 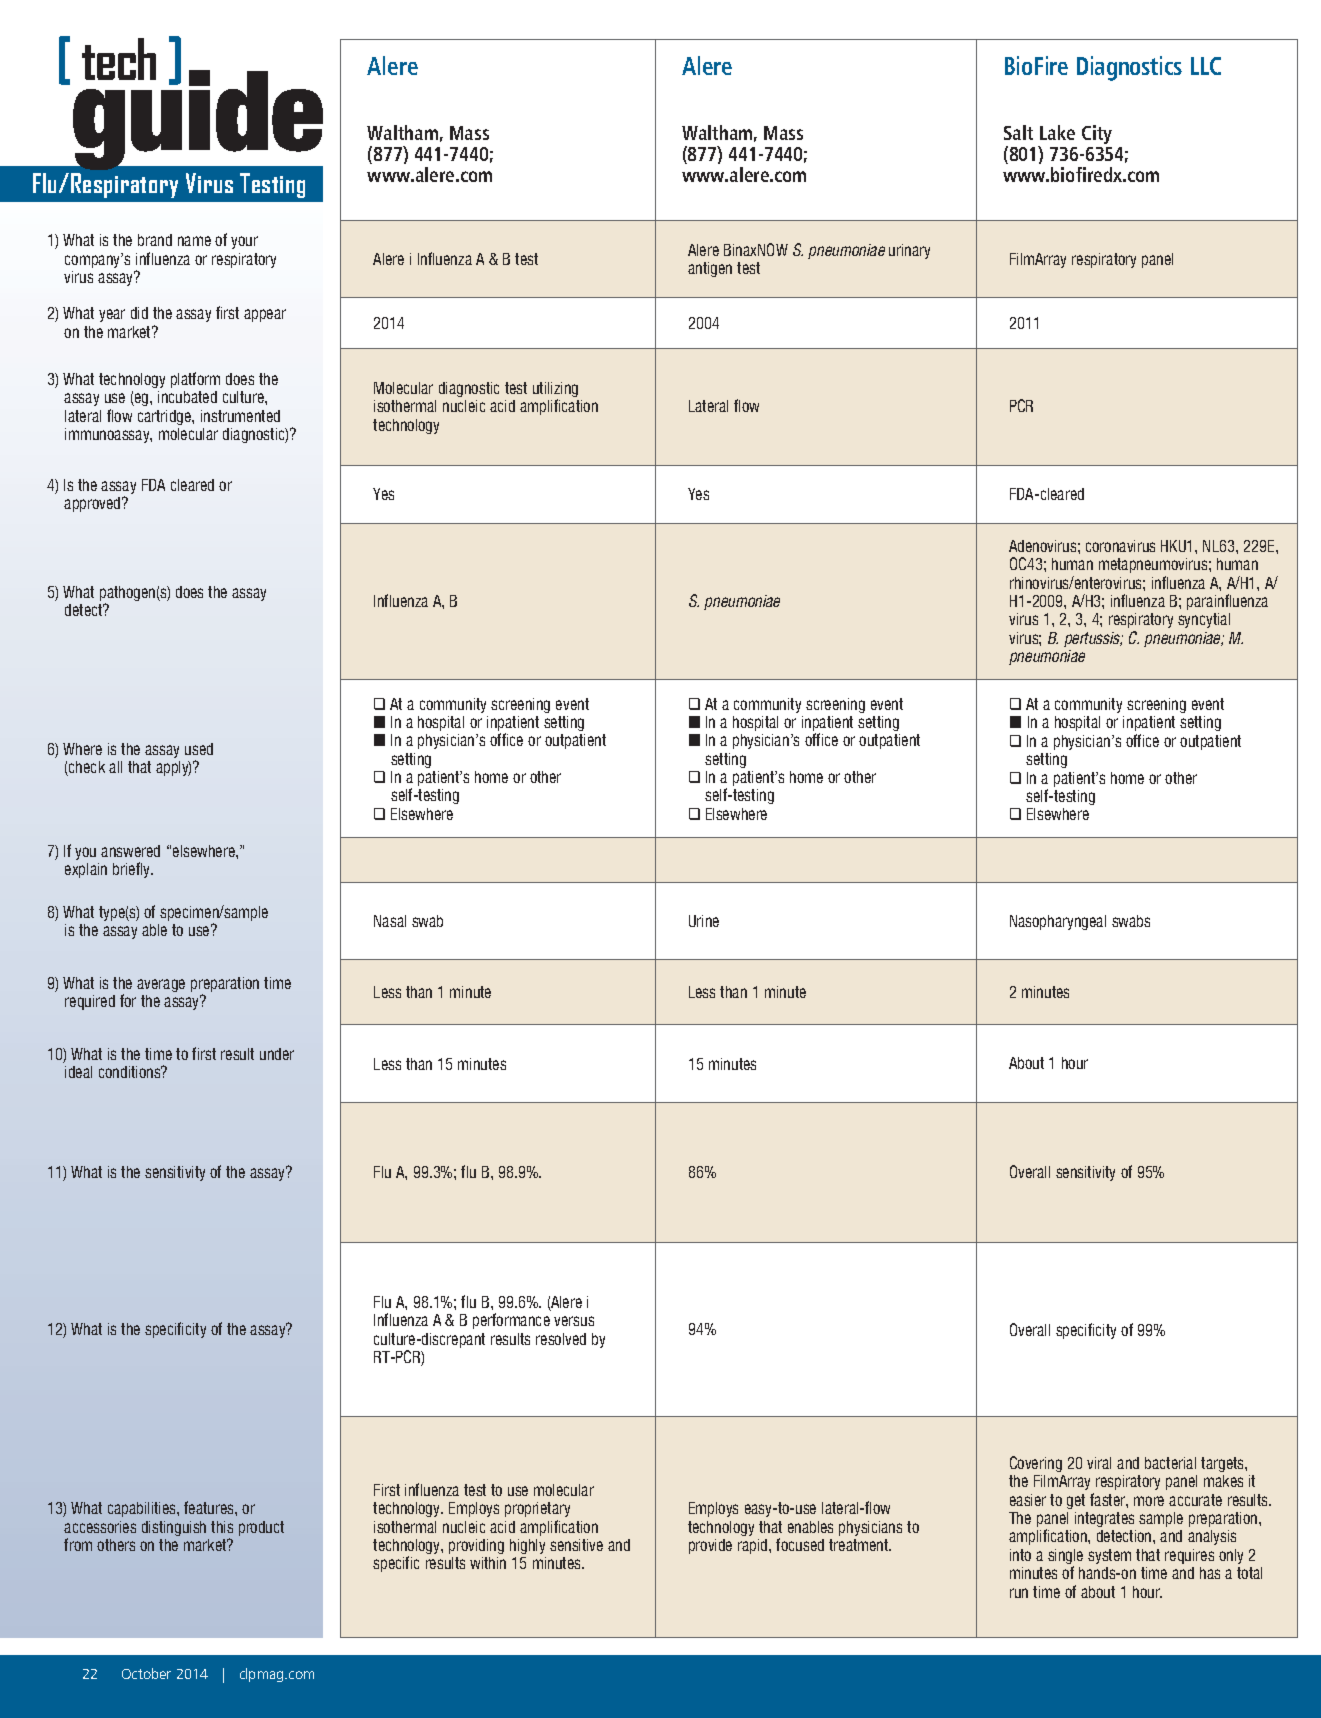 What do you see at coordinates (710, 1546) in the image?
I see `provide` at bounding box center [710, 1546].
